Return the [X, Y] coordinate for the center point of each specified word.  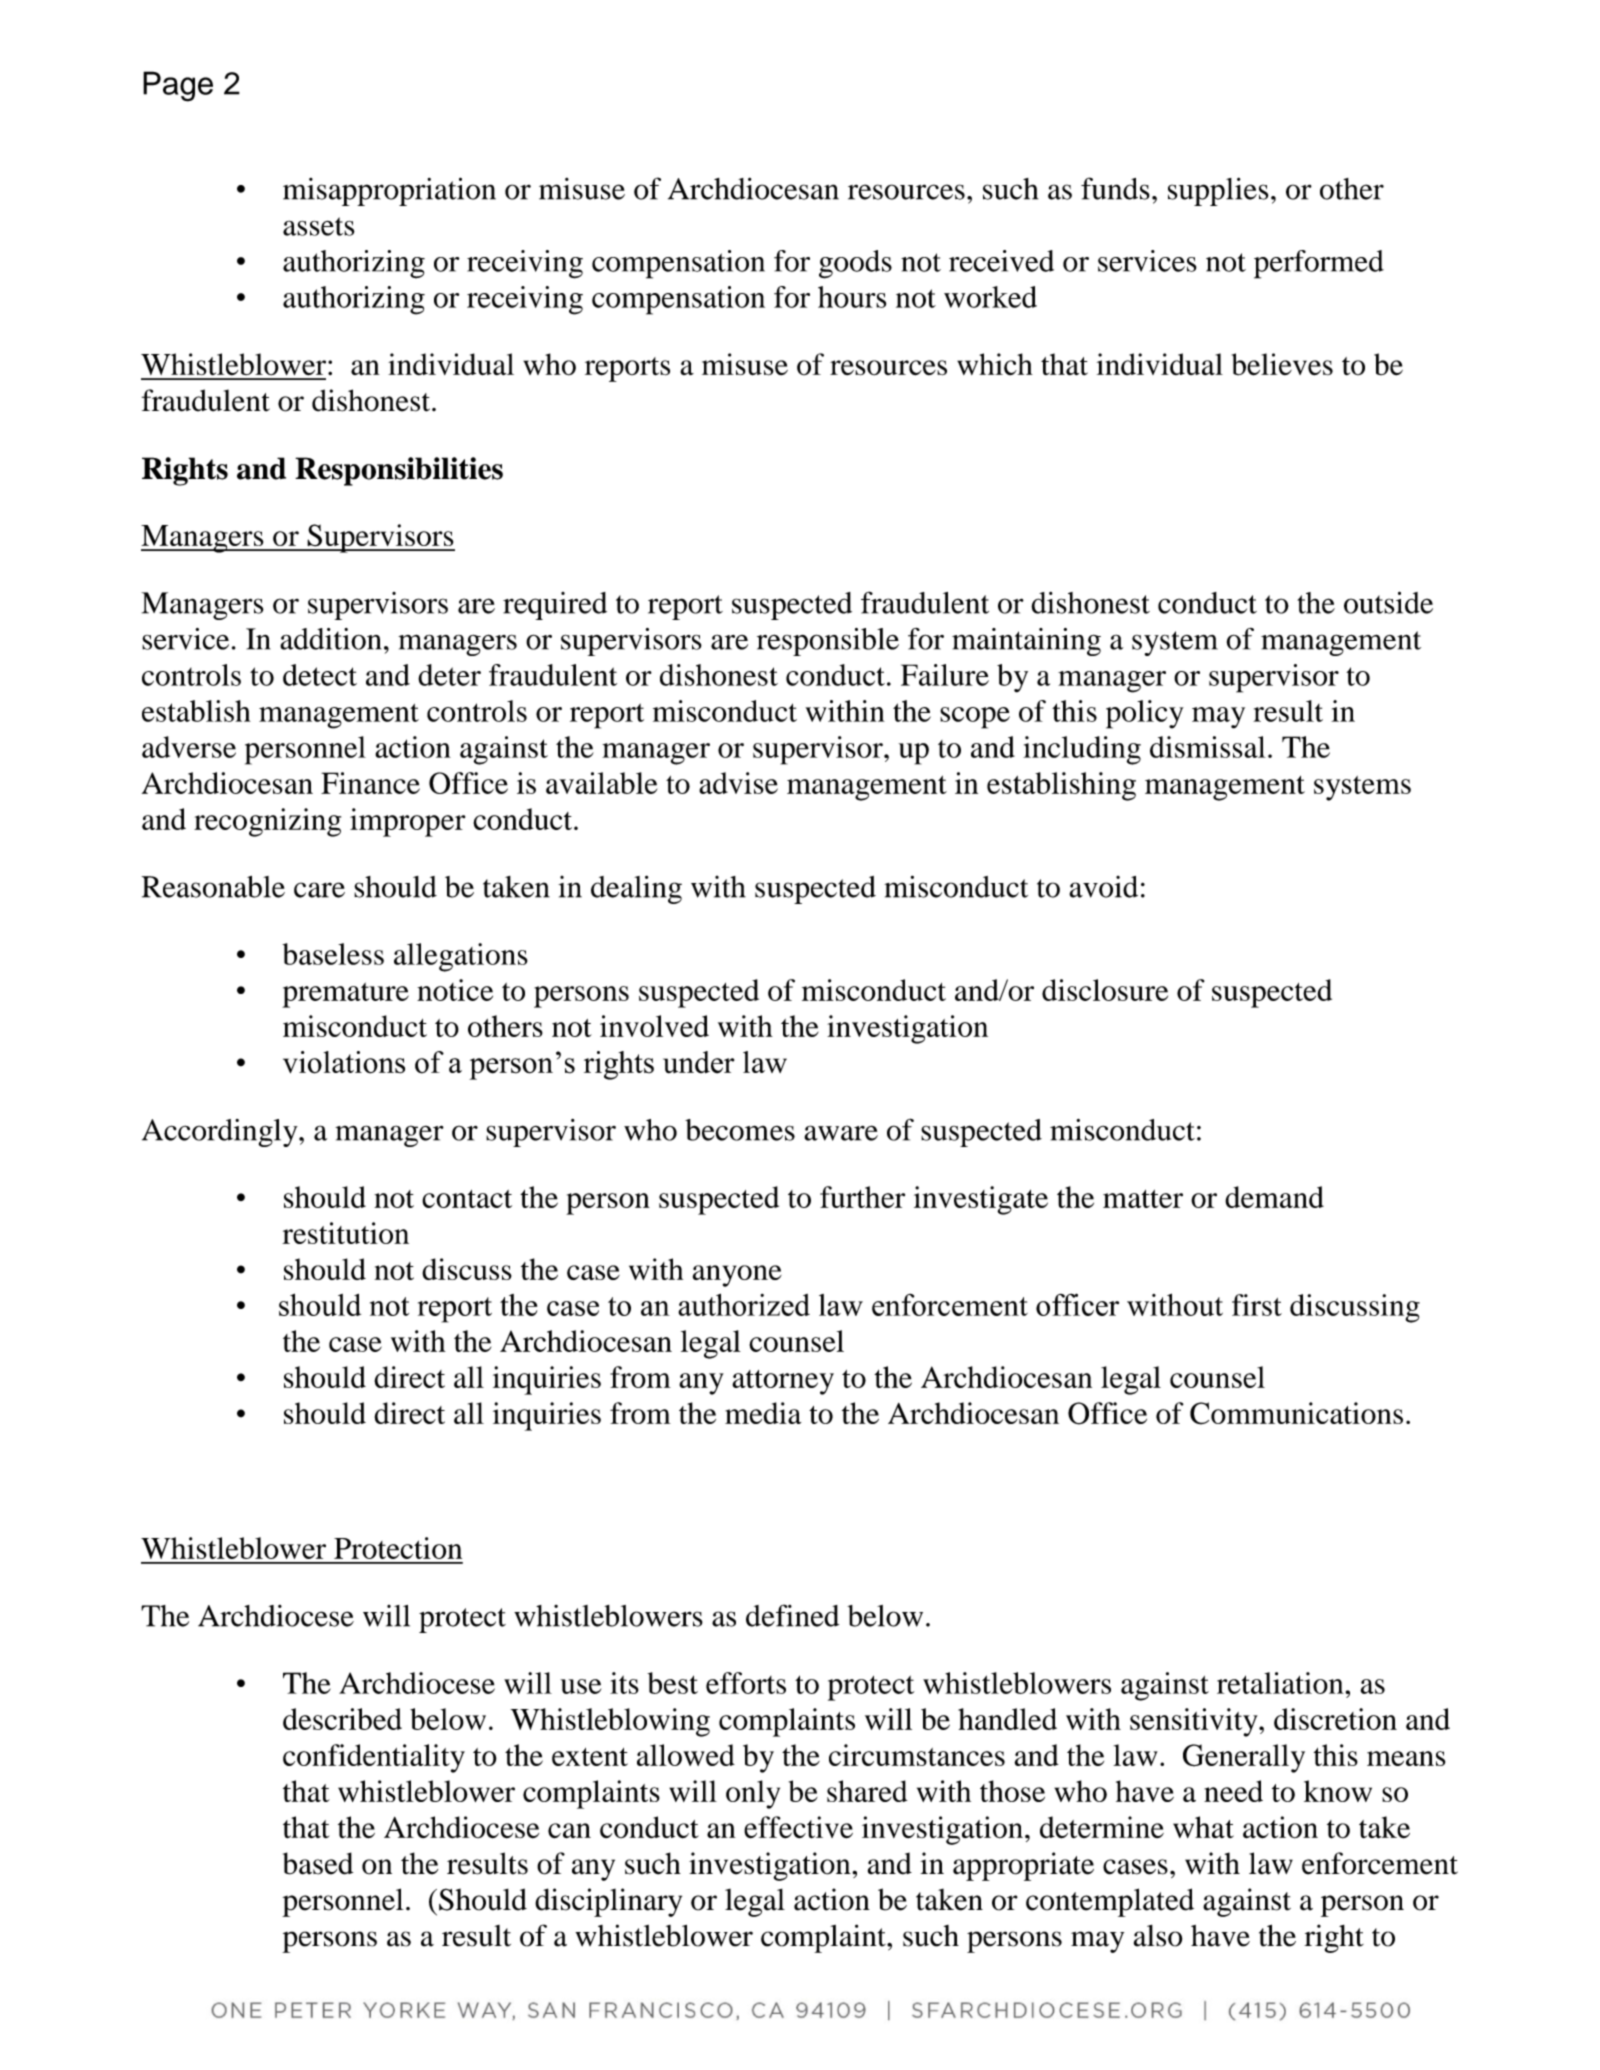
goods [855, 264]
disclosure [1105, 990]
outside [1388, 602]
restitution [345, 1233]
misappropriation [389, 191]
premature [345, 995]
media [763, 1413]
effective [798, 1827]
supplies [1218, 191]
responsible [828, 642]
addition [330, 639]
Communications [1296, 1413]
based [318, 1863]
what [1203, 1827]
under [698, 1062]
